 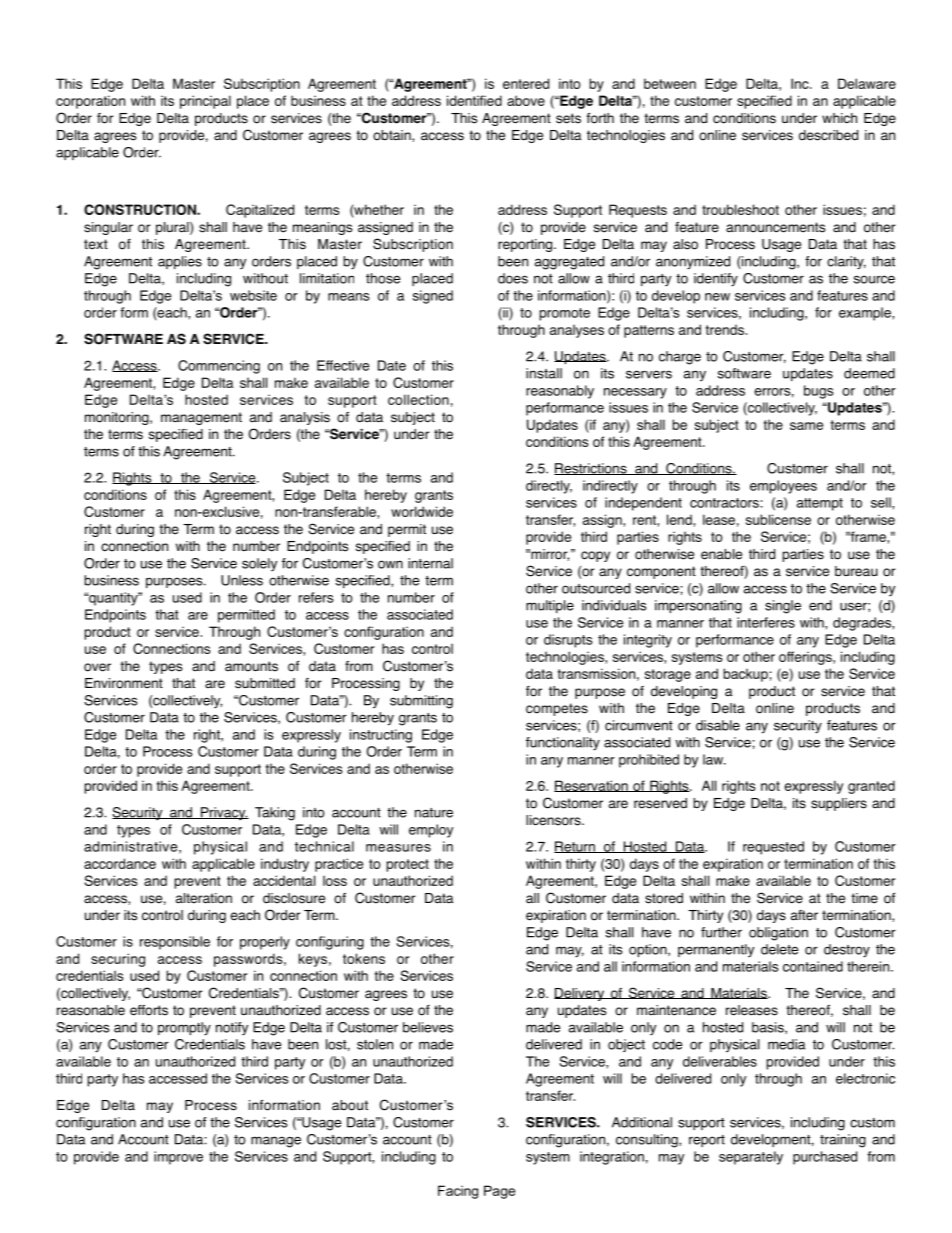 What do you see at coordinates (434, 813) in the screenshot?
I see `nature` at bounding box center [434, 813].
